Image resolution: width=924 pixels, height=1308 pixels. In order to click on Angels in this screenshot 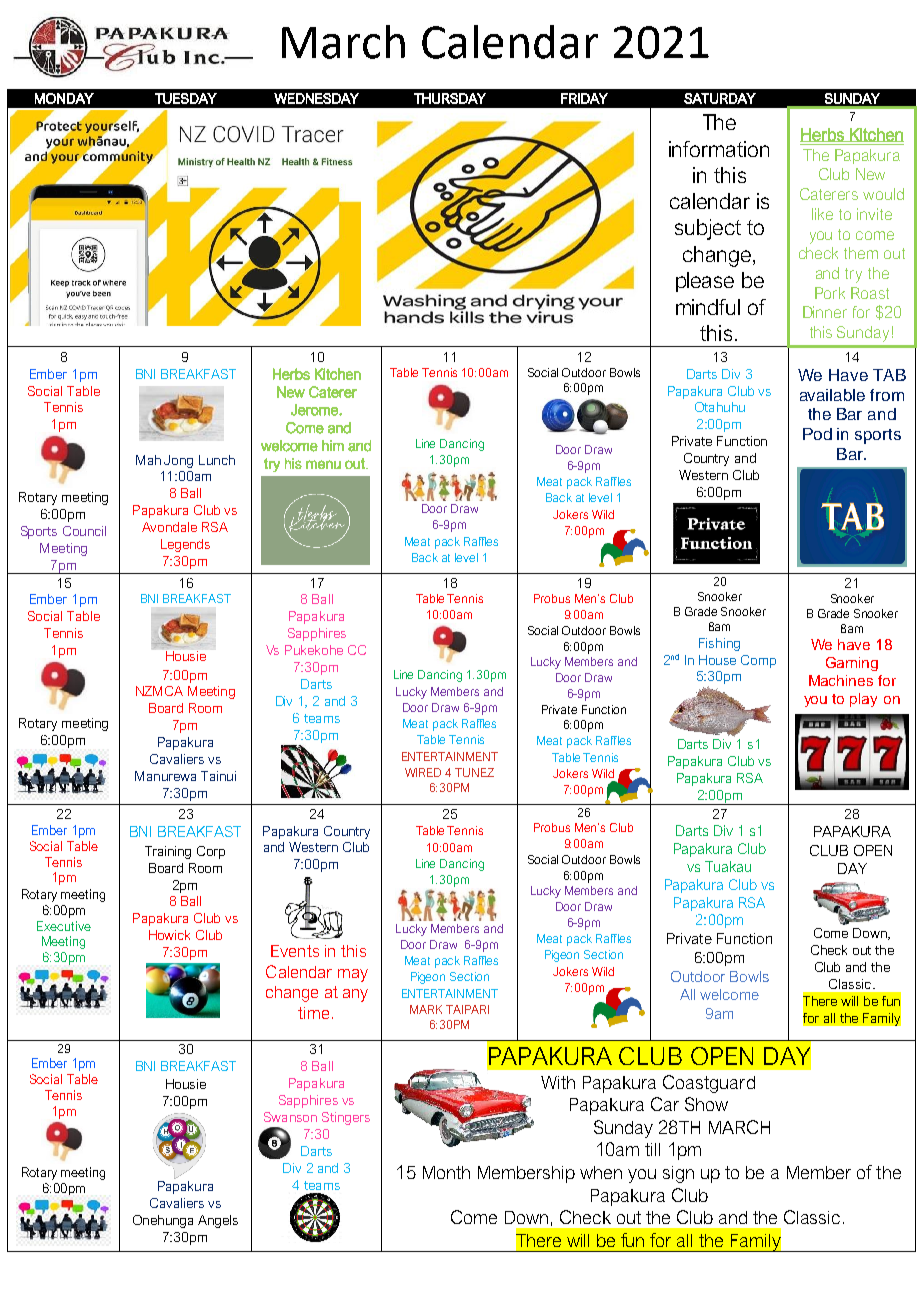, I will do `click(218, 1221)`.
